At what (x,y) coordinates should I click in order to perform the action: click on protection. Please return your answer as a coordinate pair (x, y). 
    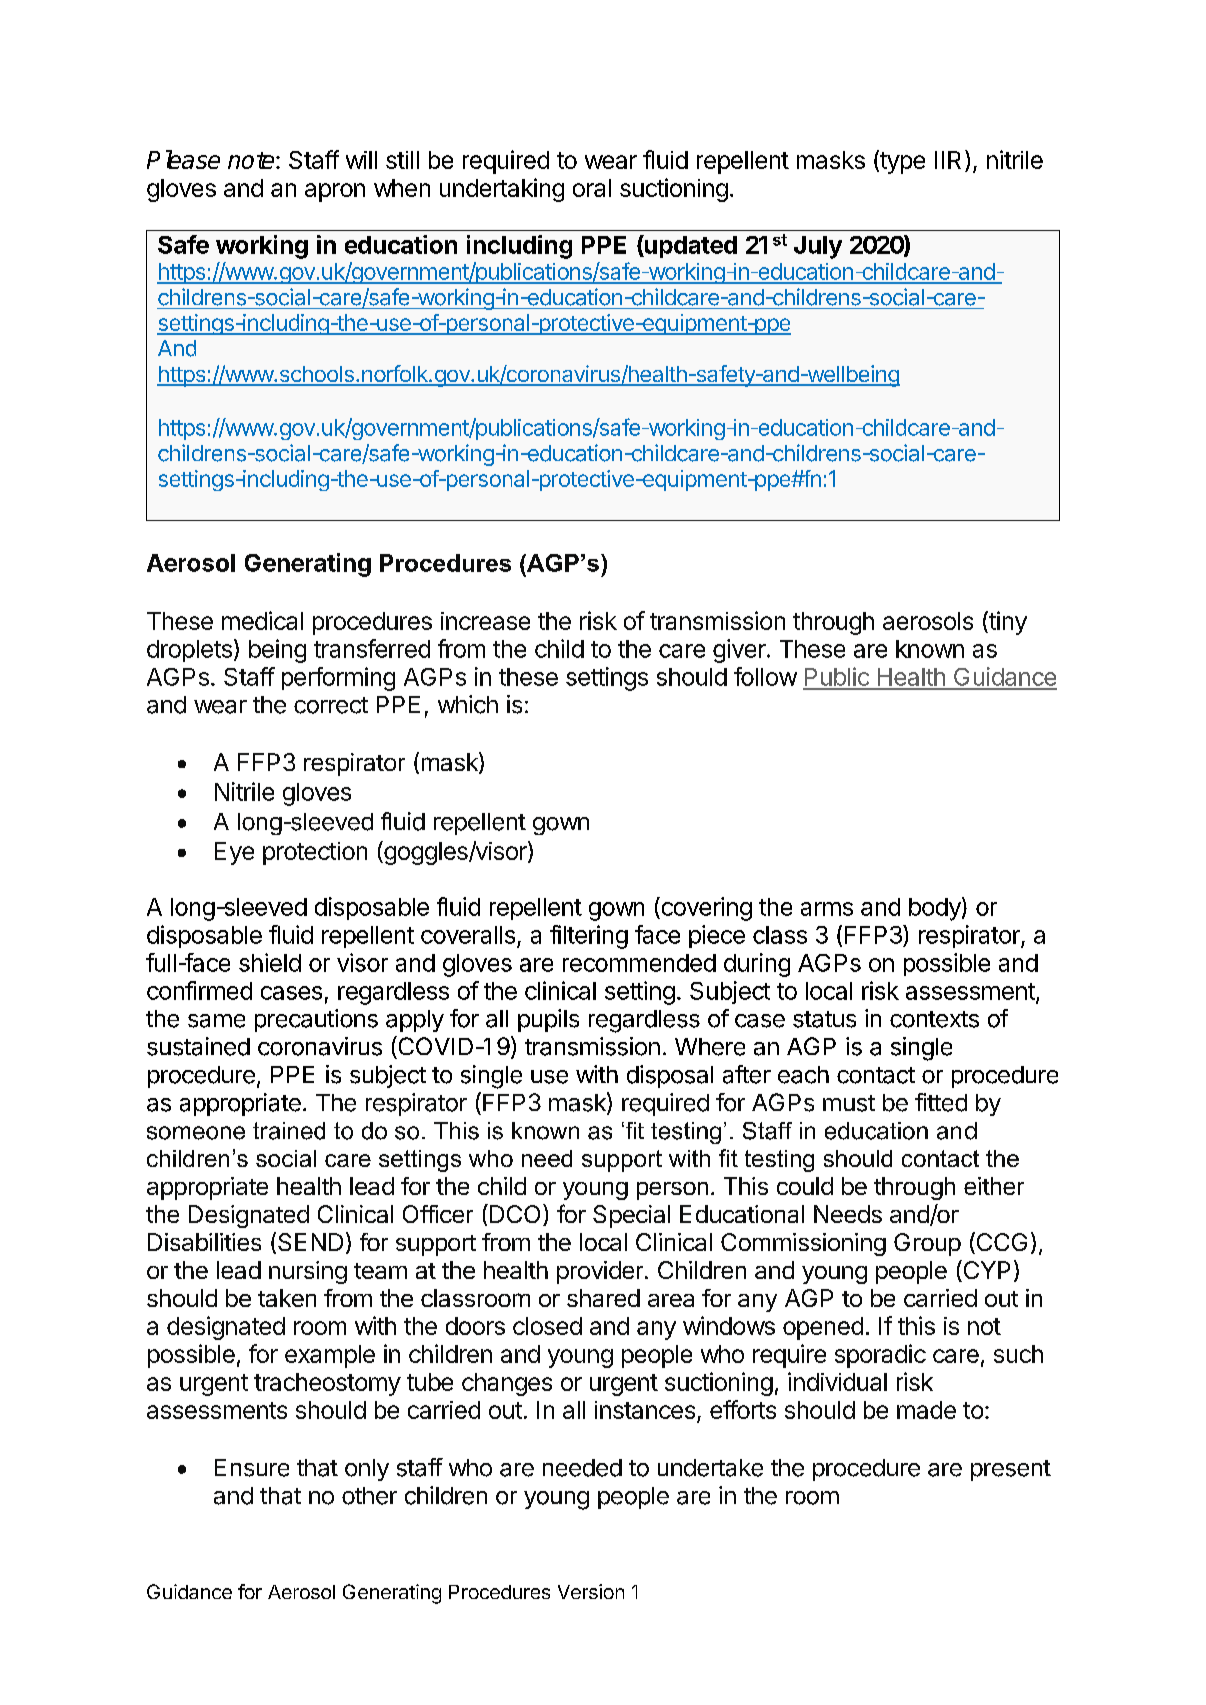
    Looking at the image, I should click on (315, 853).
